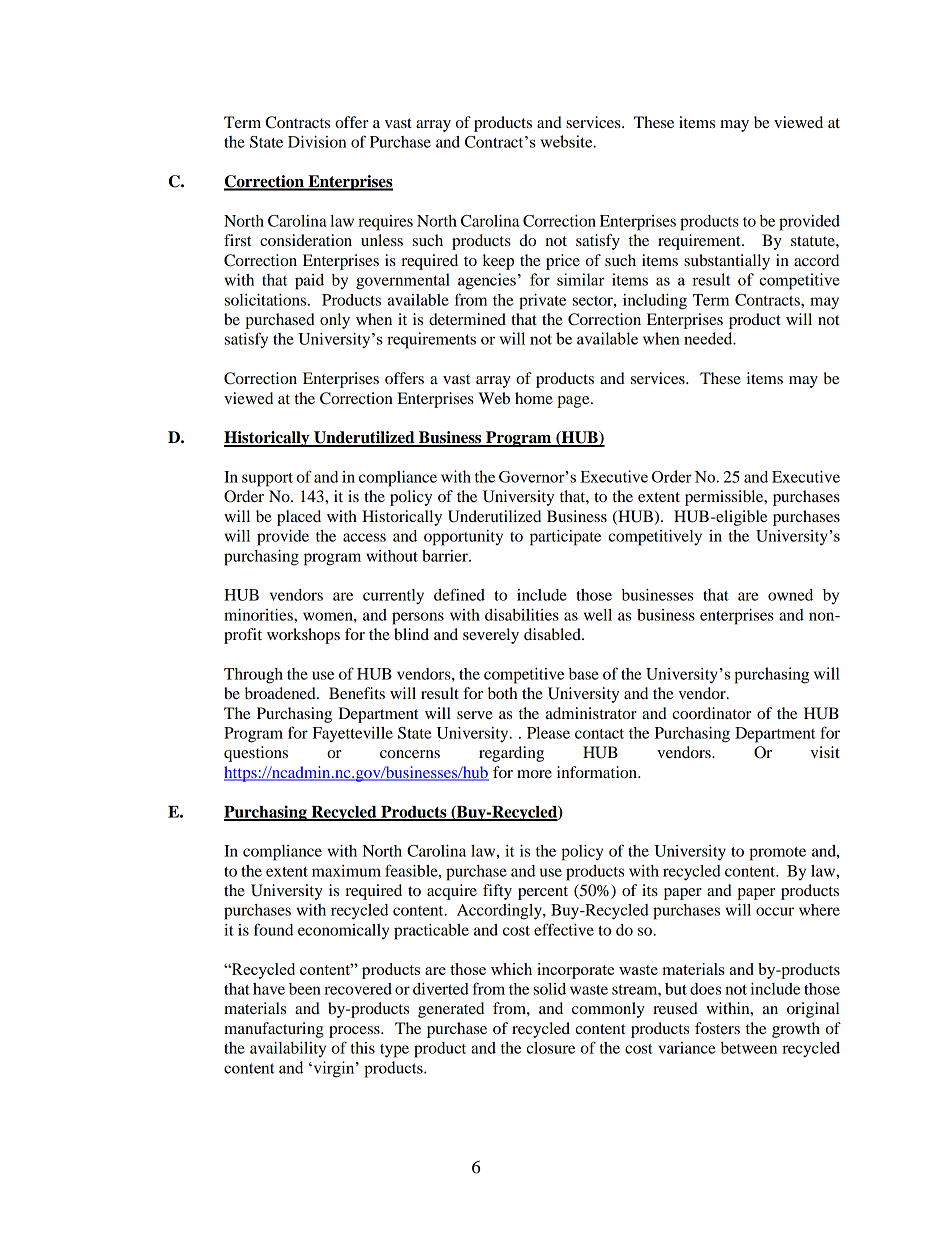 This image has height=1233, width=952. I want to click on more, so click(534, 774).
